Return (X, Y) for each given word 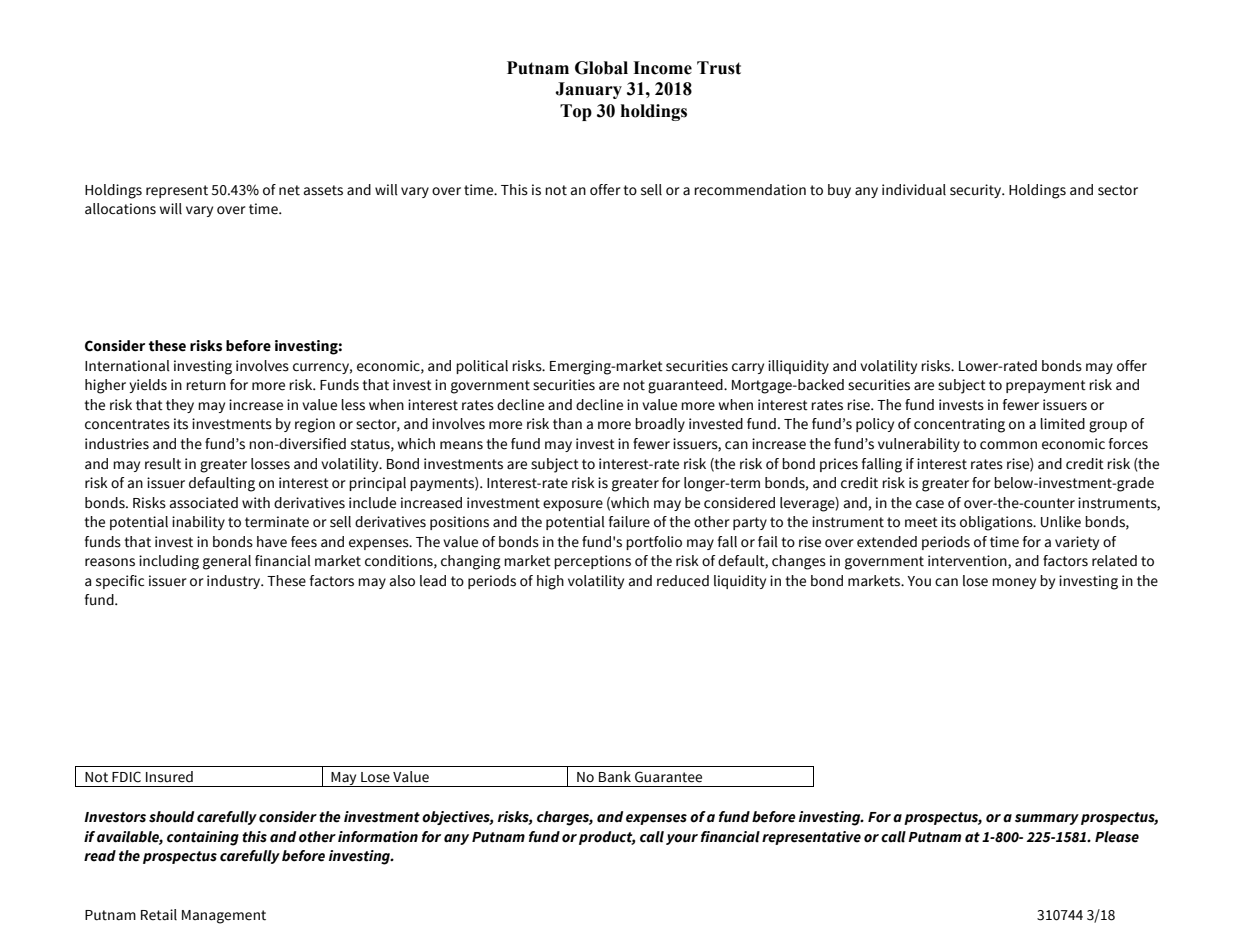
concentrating (959, 425)
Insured (169, 777)
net (289, 190)
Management (224, 917)
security (977, 191)
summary (1047, 819)
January (588, 90)
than (567, 424)
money (1014, 583)
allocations (120, 209)
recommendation (750, 190)
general (227, 562)
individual (914, 190)
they (180, 406)
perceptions (592, 562)
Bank (615, 776)
